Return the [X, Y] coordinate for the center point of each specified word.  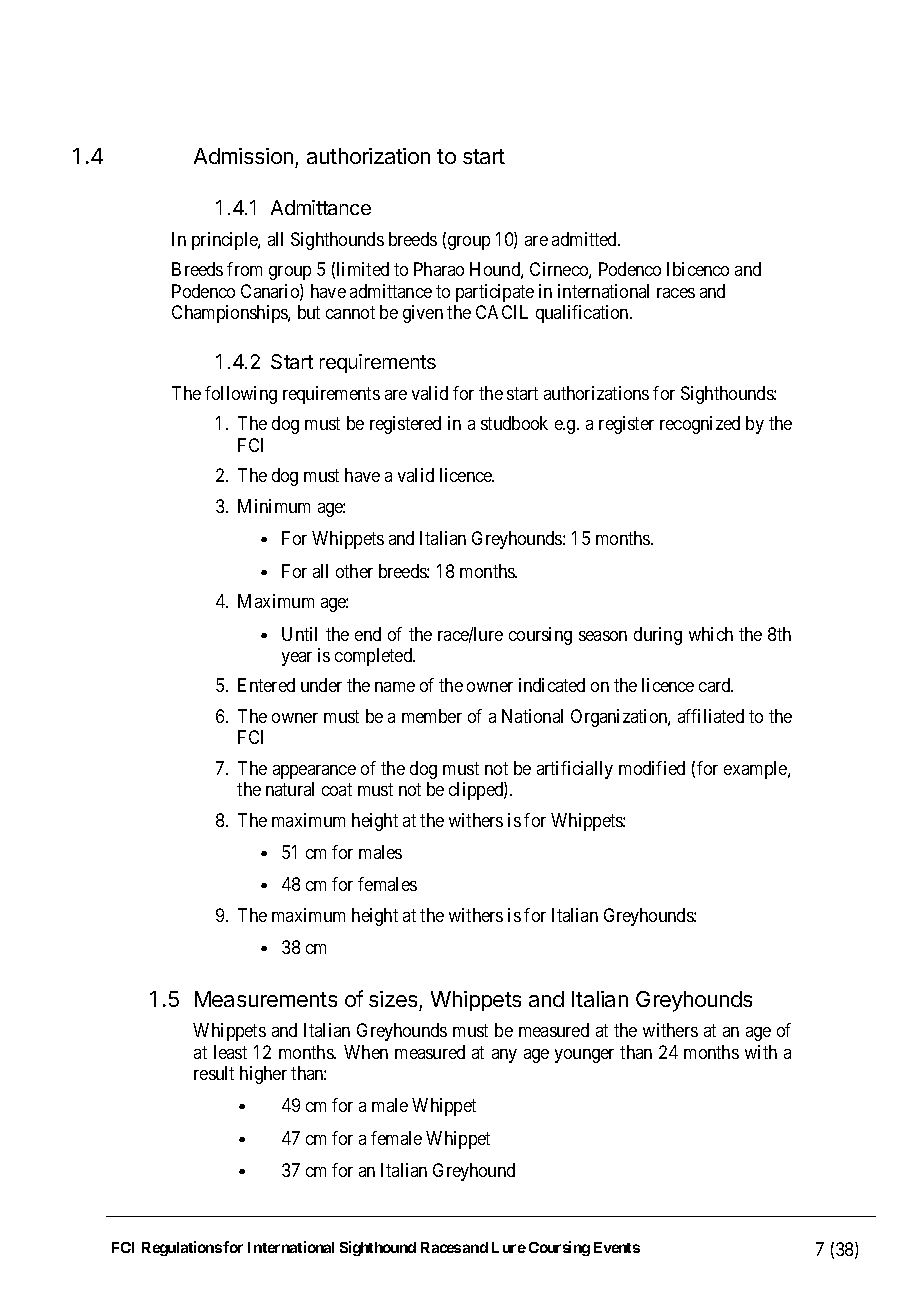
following [241, 395]
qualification [583, 314]
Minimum [274, 506]
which [711, 634]
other [354, 571]
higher [263, 1075]
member [432, 716]
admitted [585, 239]
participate [495, 293]
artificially [575, 770]
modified [652, 768]
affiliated [711, 716]
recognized [700, 425]
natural [290, 789]
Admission [243, 156]
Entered [266, 685]
